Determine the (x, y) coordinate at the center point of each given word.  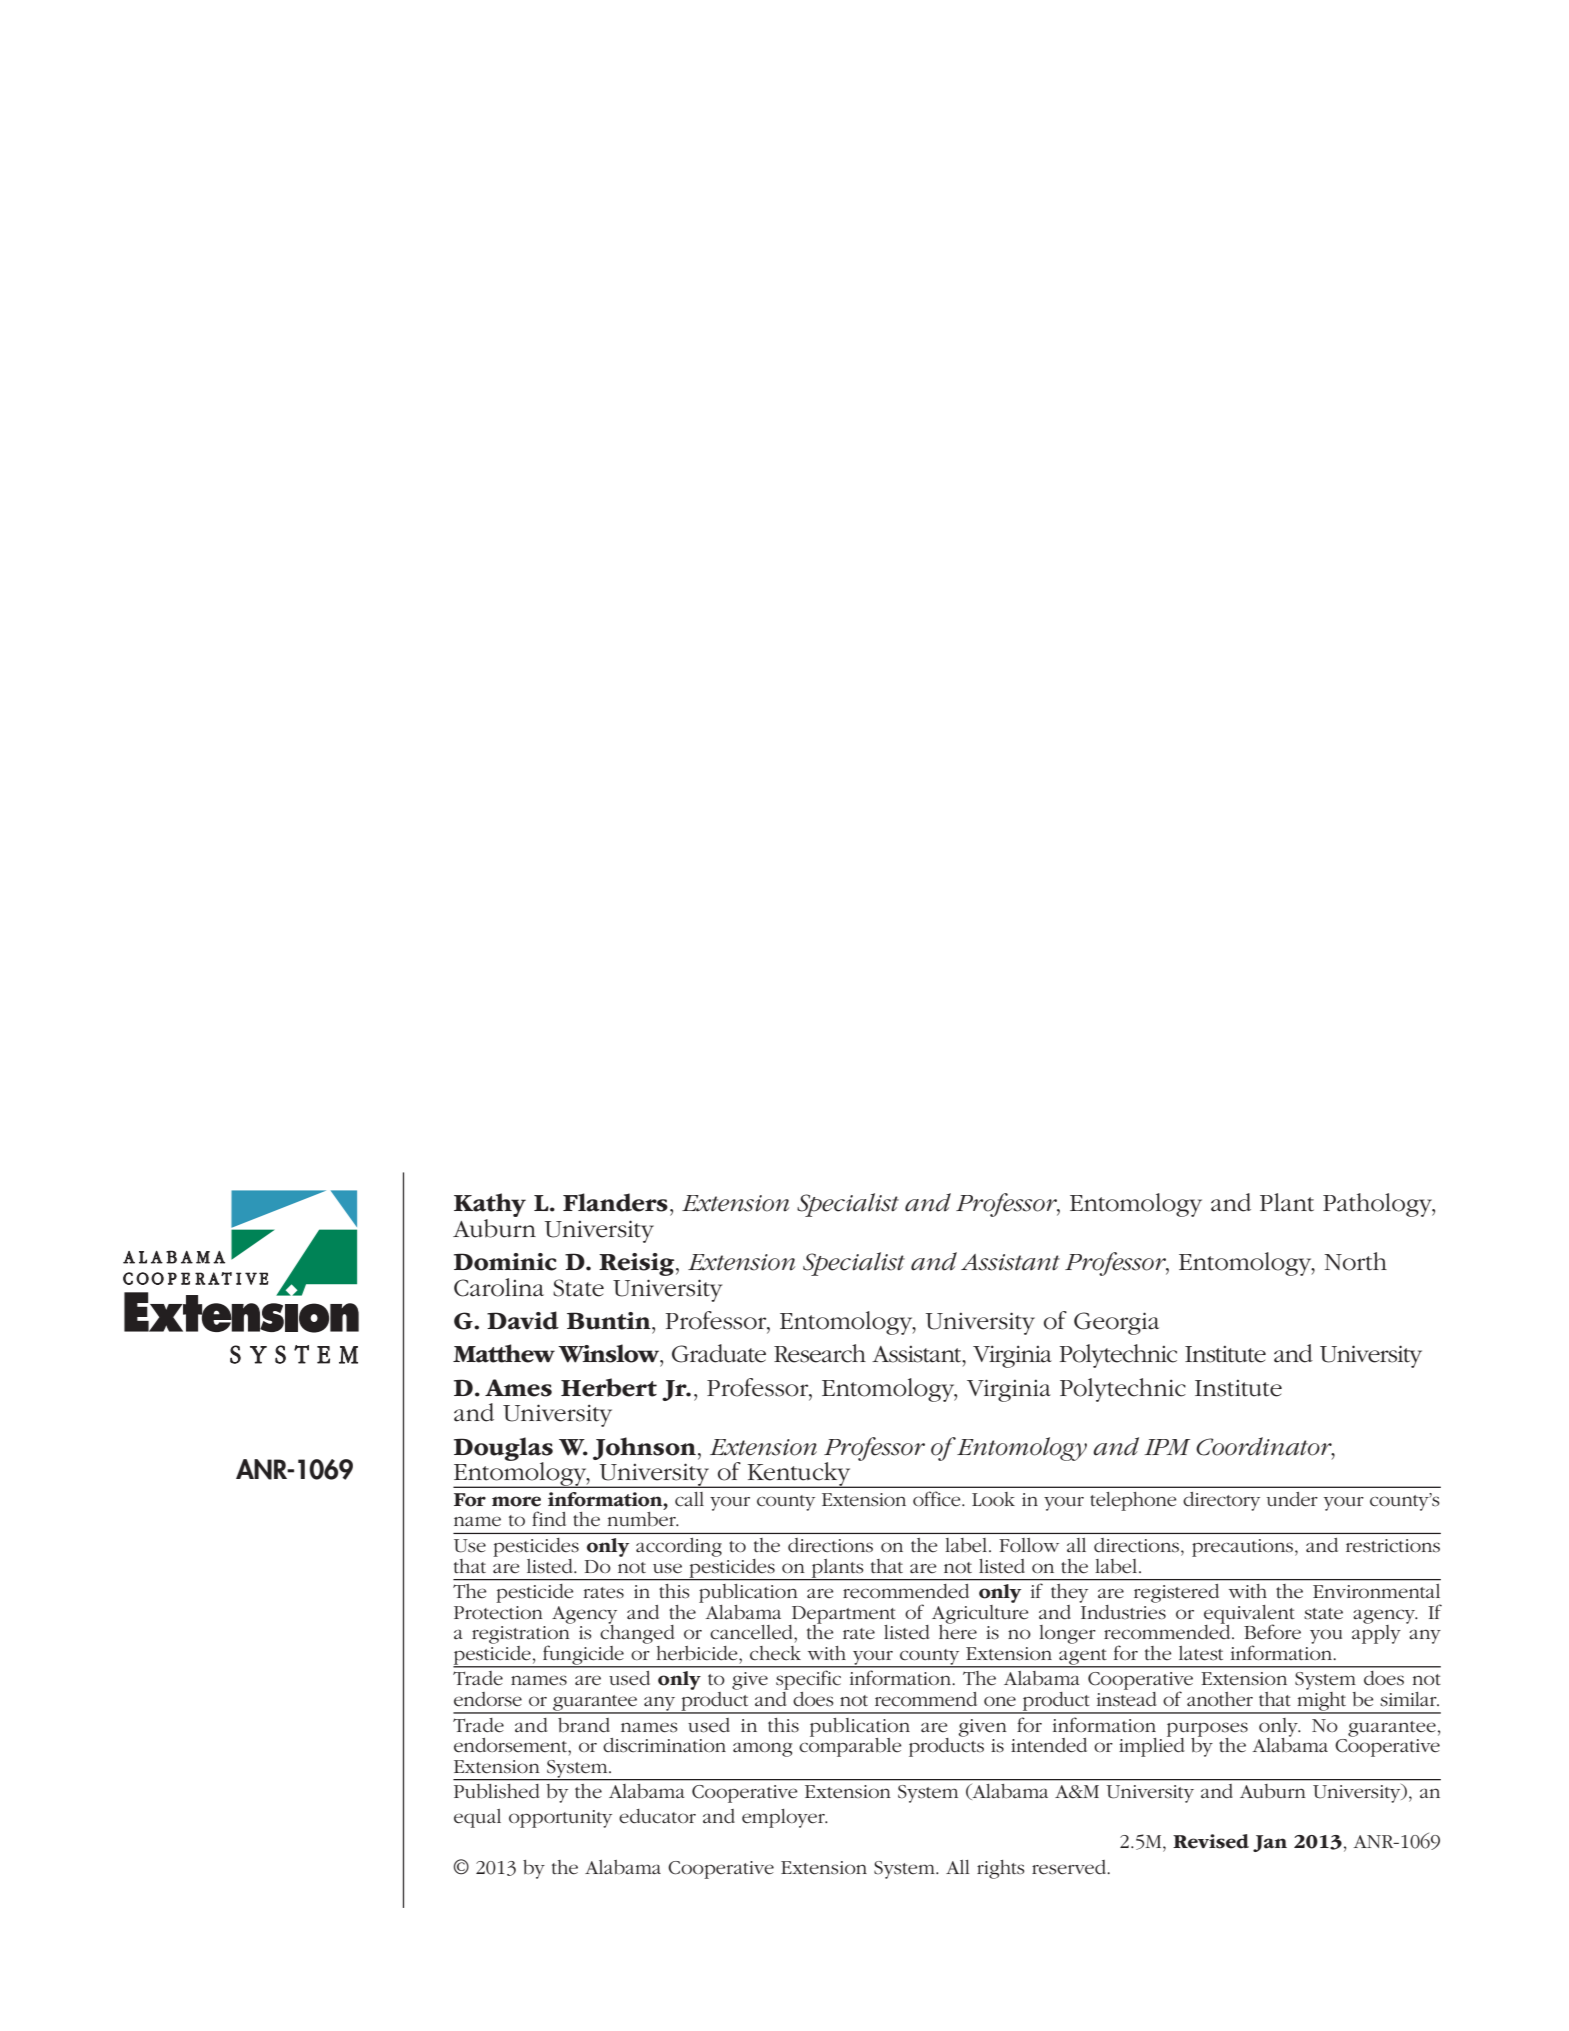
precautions (1244, 1548)
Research (820, 1353)
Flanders (615, 1202)
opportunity (560, 1819)
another (1220, 1699)
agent (1083, 1658)
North (1355, 1261)
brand (584, 1725)
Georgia (1116, 1323)
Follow (1029, 1545)
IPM (1167, 1447)
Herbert (609, 1387)
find (549, 1518)
